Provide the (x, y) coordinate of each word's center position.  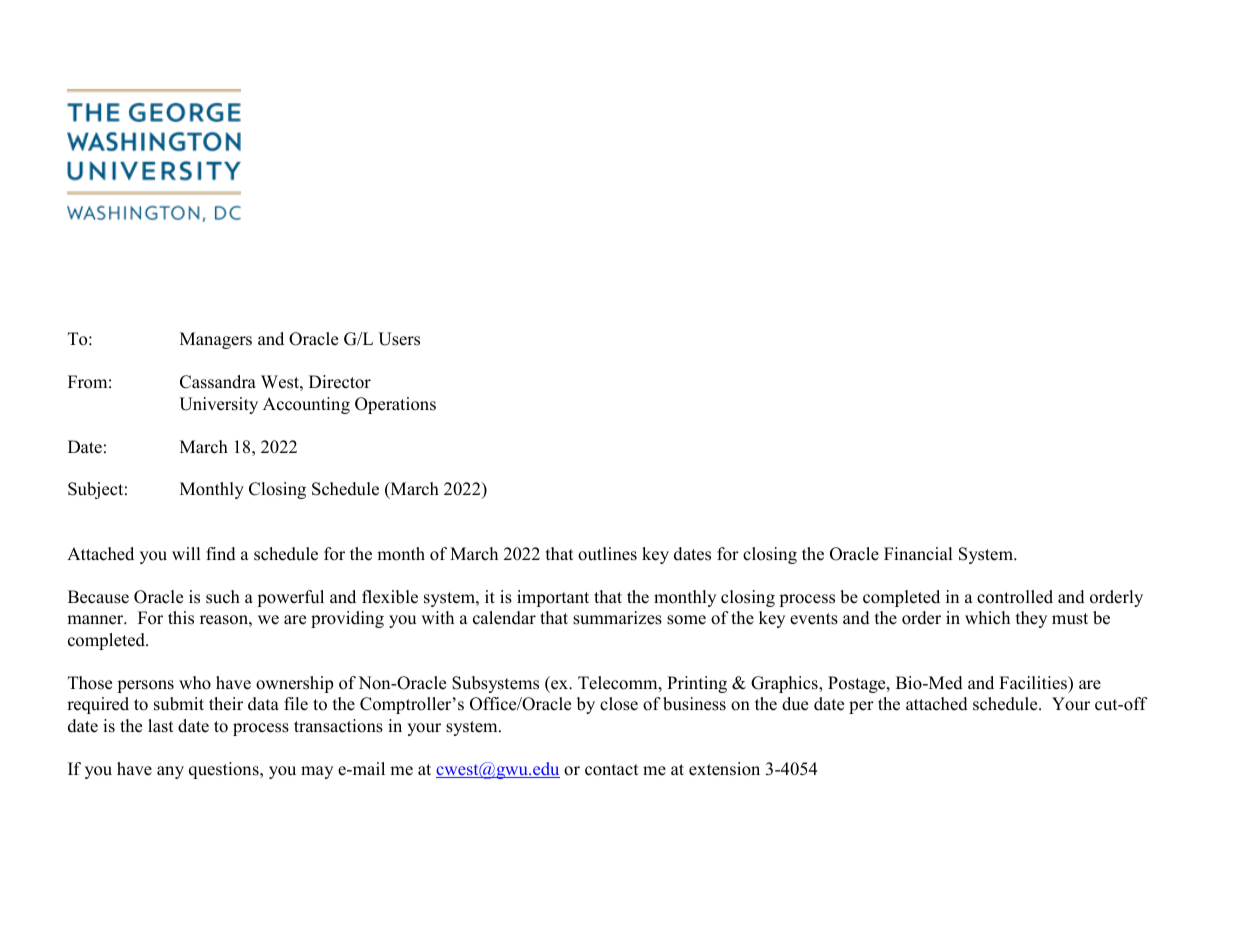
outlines (607, 554)
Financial (918, 554)
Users (399, 339)
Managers (216, 340)
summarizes (617, 618)
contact (612, 770)
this (181, 618)
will (186, 553)
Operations (395, 405)
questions (225, 770)
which (987, 618)
